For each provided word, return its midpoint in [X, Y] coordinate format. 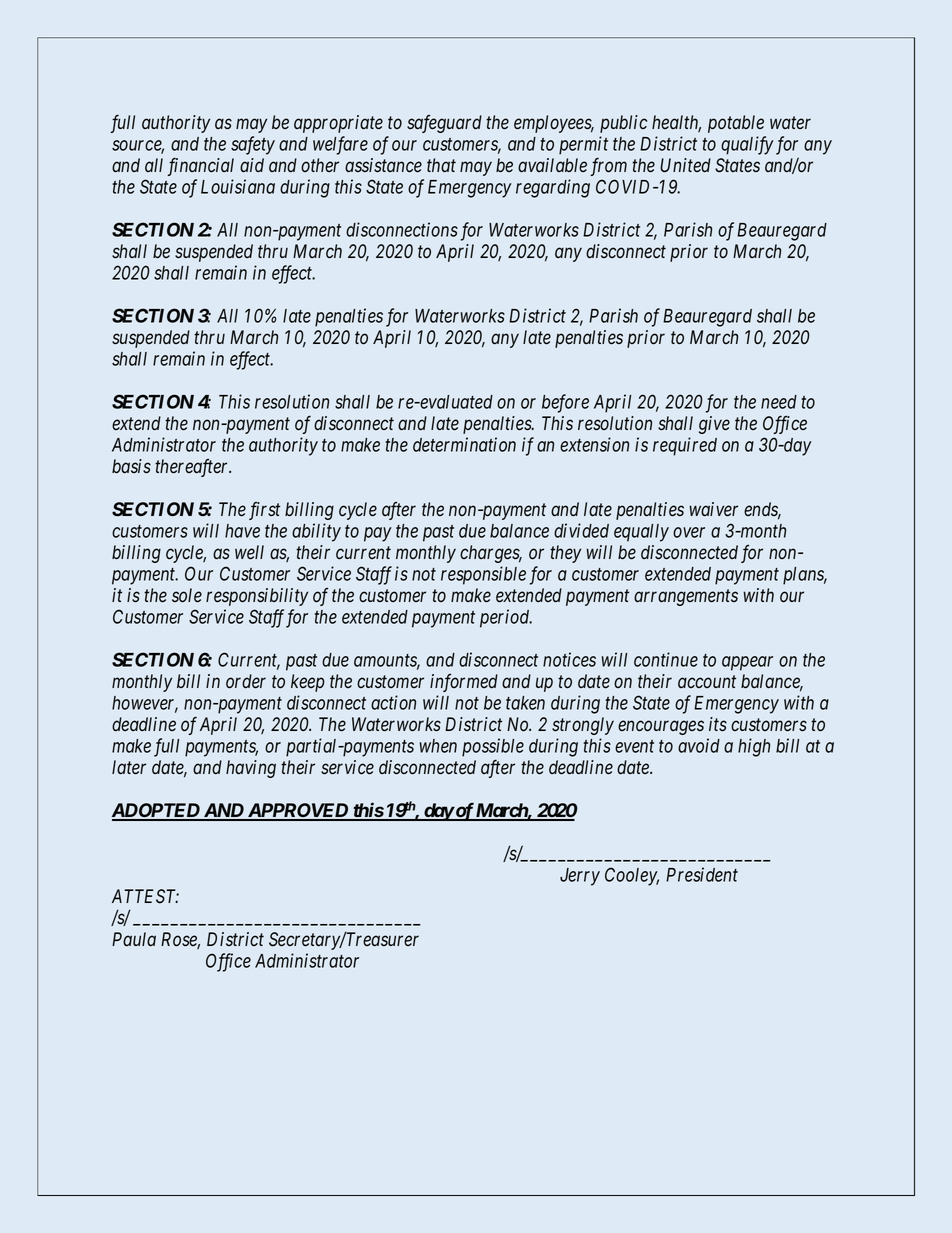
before [565, 403]
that [441, 165]
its [718, 724]
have [242, 531]
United [685, 165]
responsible [483, 575]
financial [201, 166]
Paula [134, 939]
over [689, 532]
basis [131, 466]
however [145, 704]
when [438, 746]
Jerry [580, 877]
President [702, 874]
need [779, 402]
